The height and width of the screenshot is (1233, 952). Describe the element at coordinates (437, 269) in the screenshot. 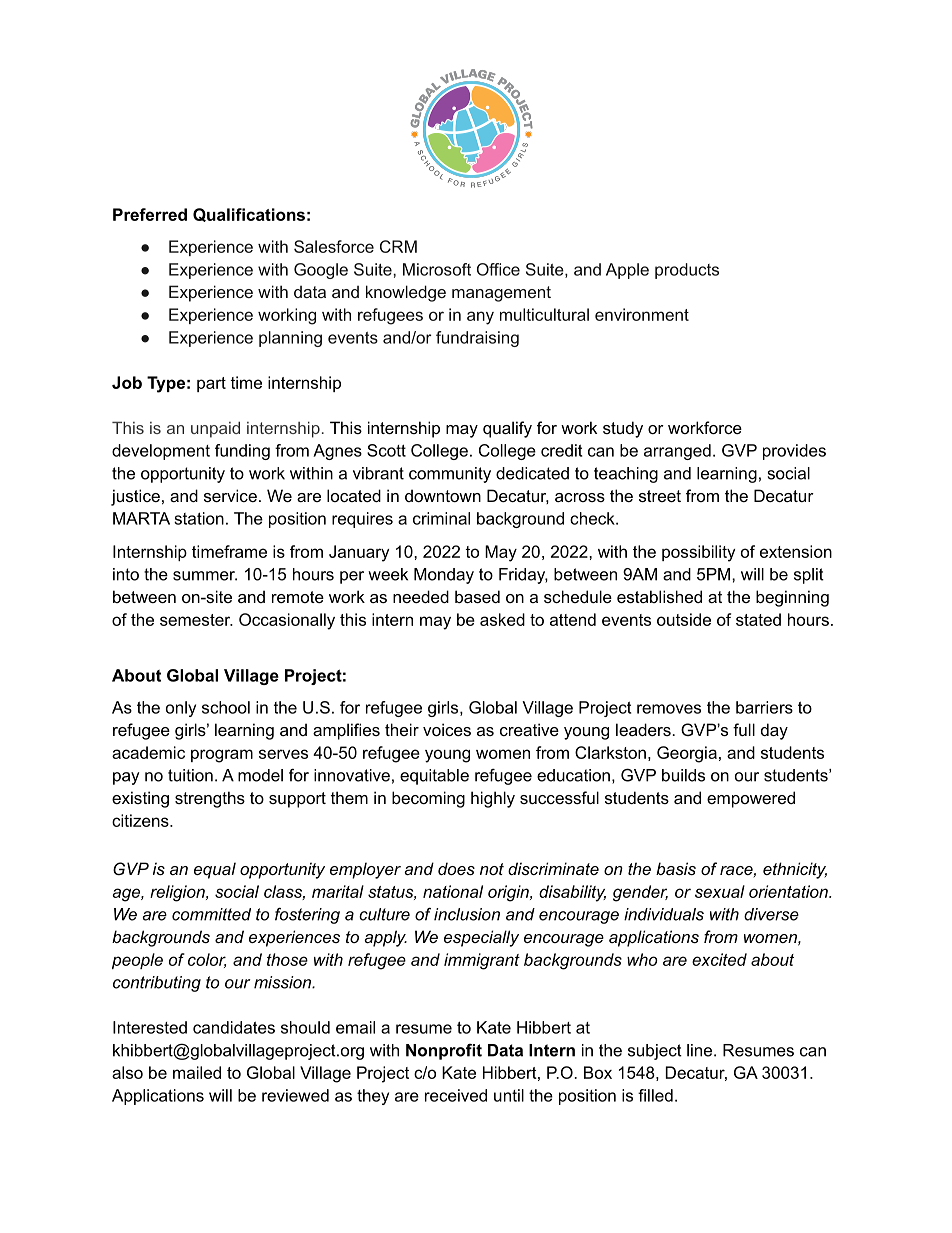

I see `Microsoft` at that location.
